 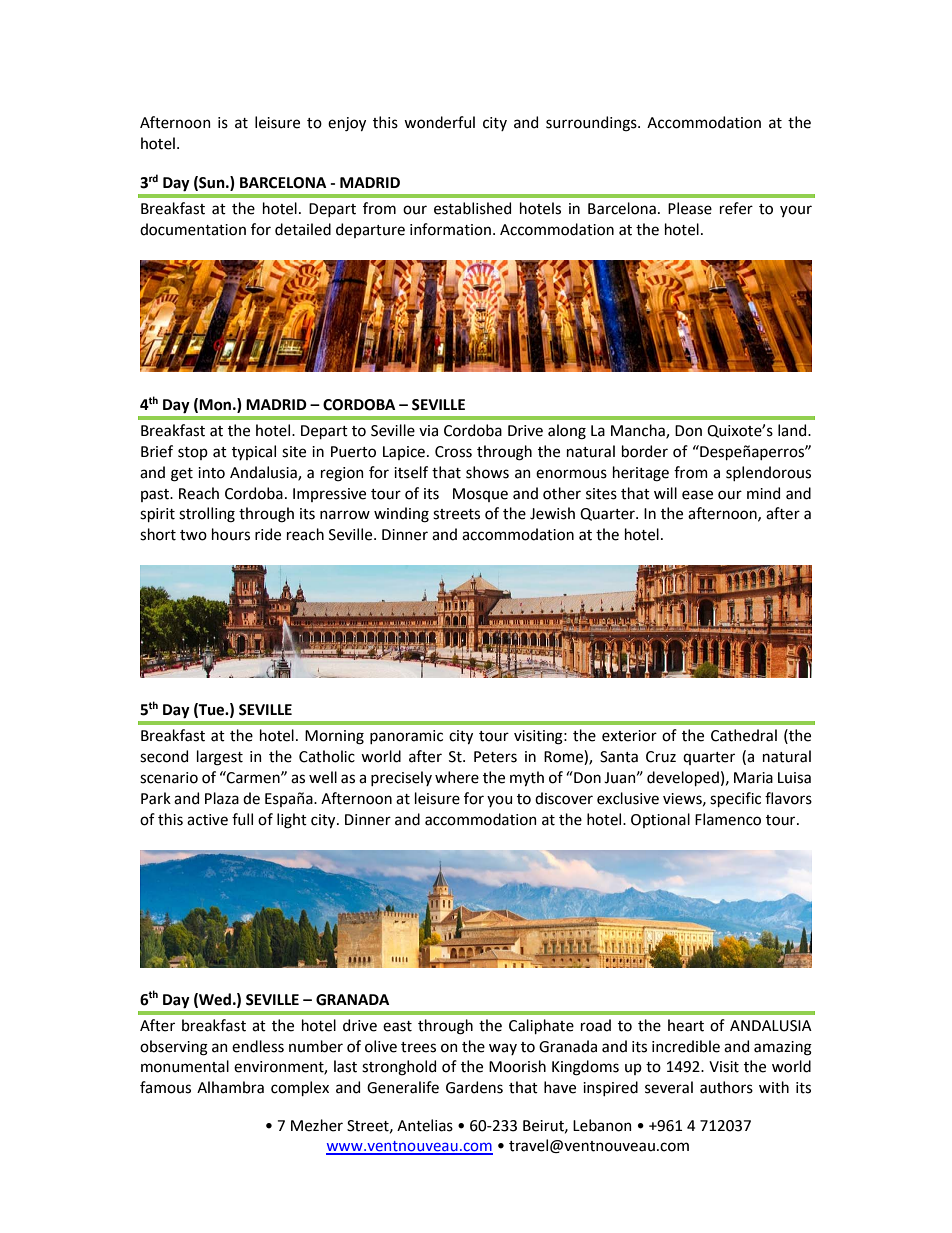 I want to click on typical, so click(x=254, y=452).
